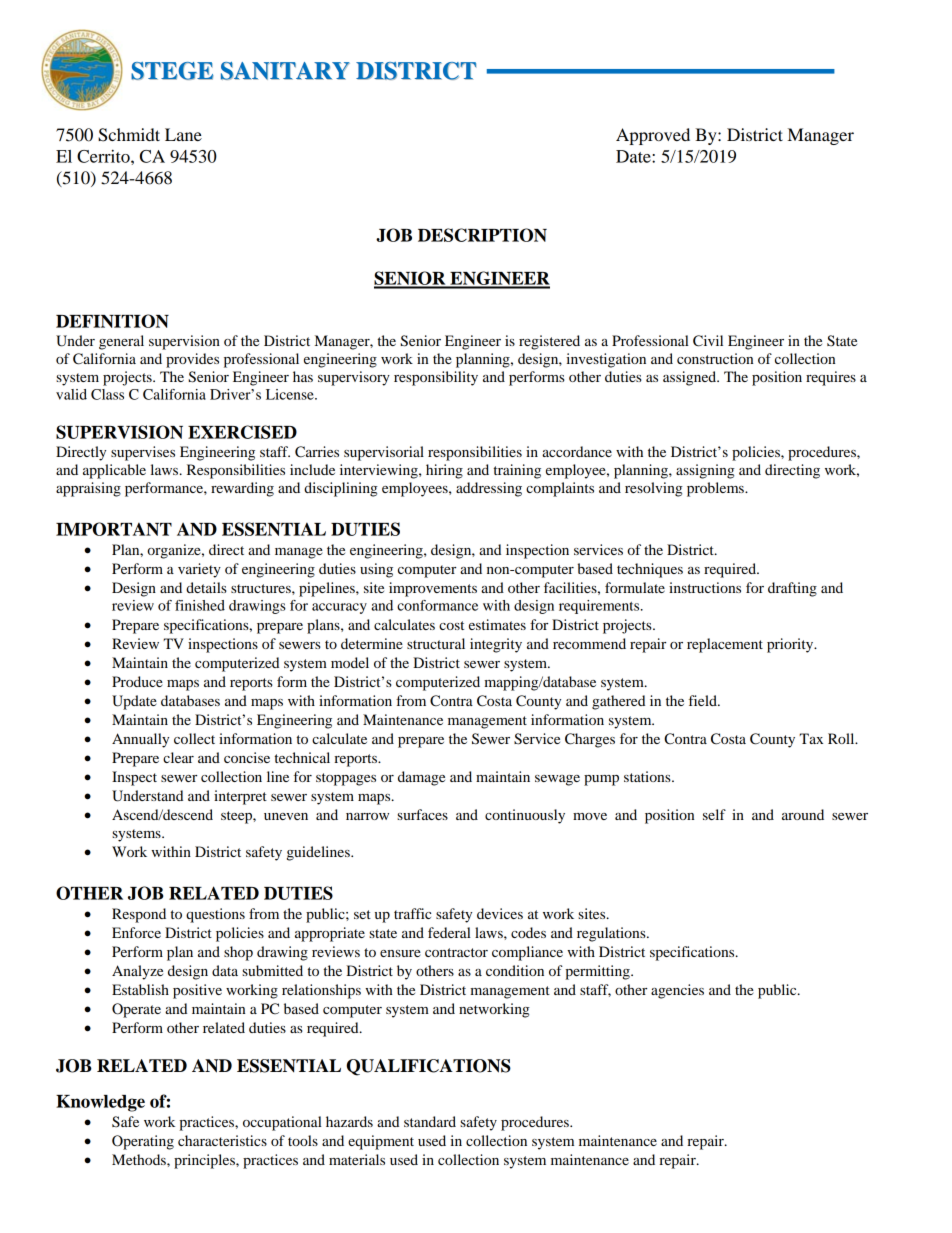  Describe the element at coordinates (107, 394) in the screenshot. I see `Class` at that location.
